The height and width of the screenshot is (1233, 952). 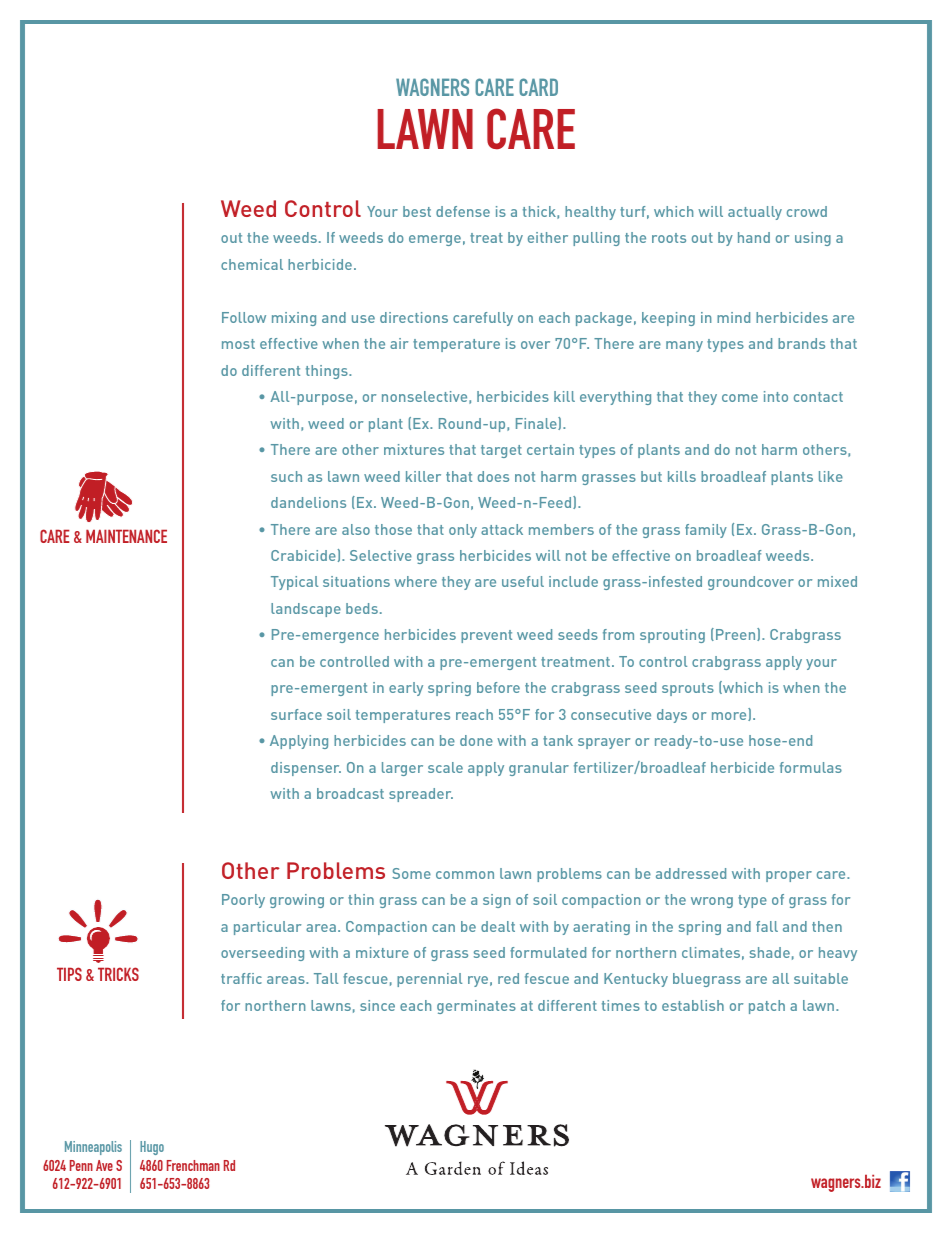 What do you see at coordinates (152, 1148) in the screenshot?
I see `Hugo` at bounding box center [152, 1148].
